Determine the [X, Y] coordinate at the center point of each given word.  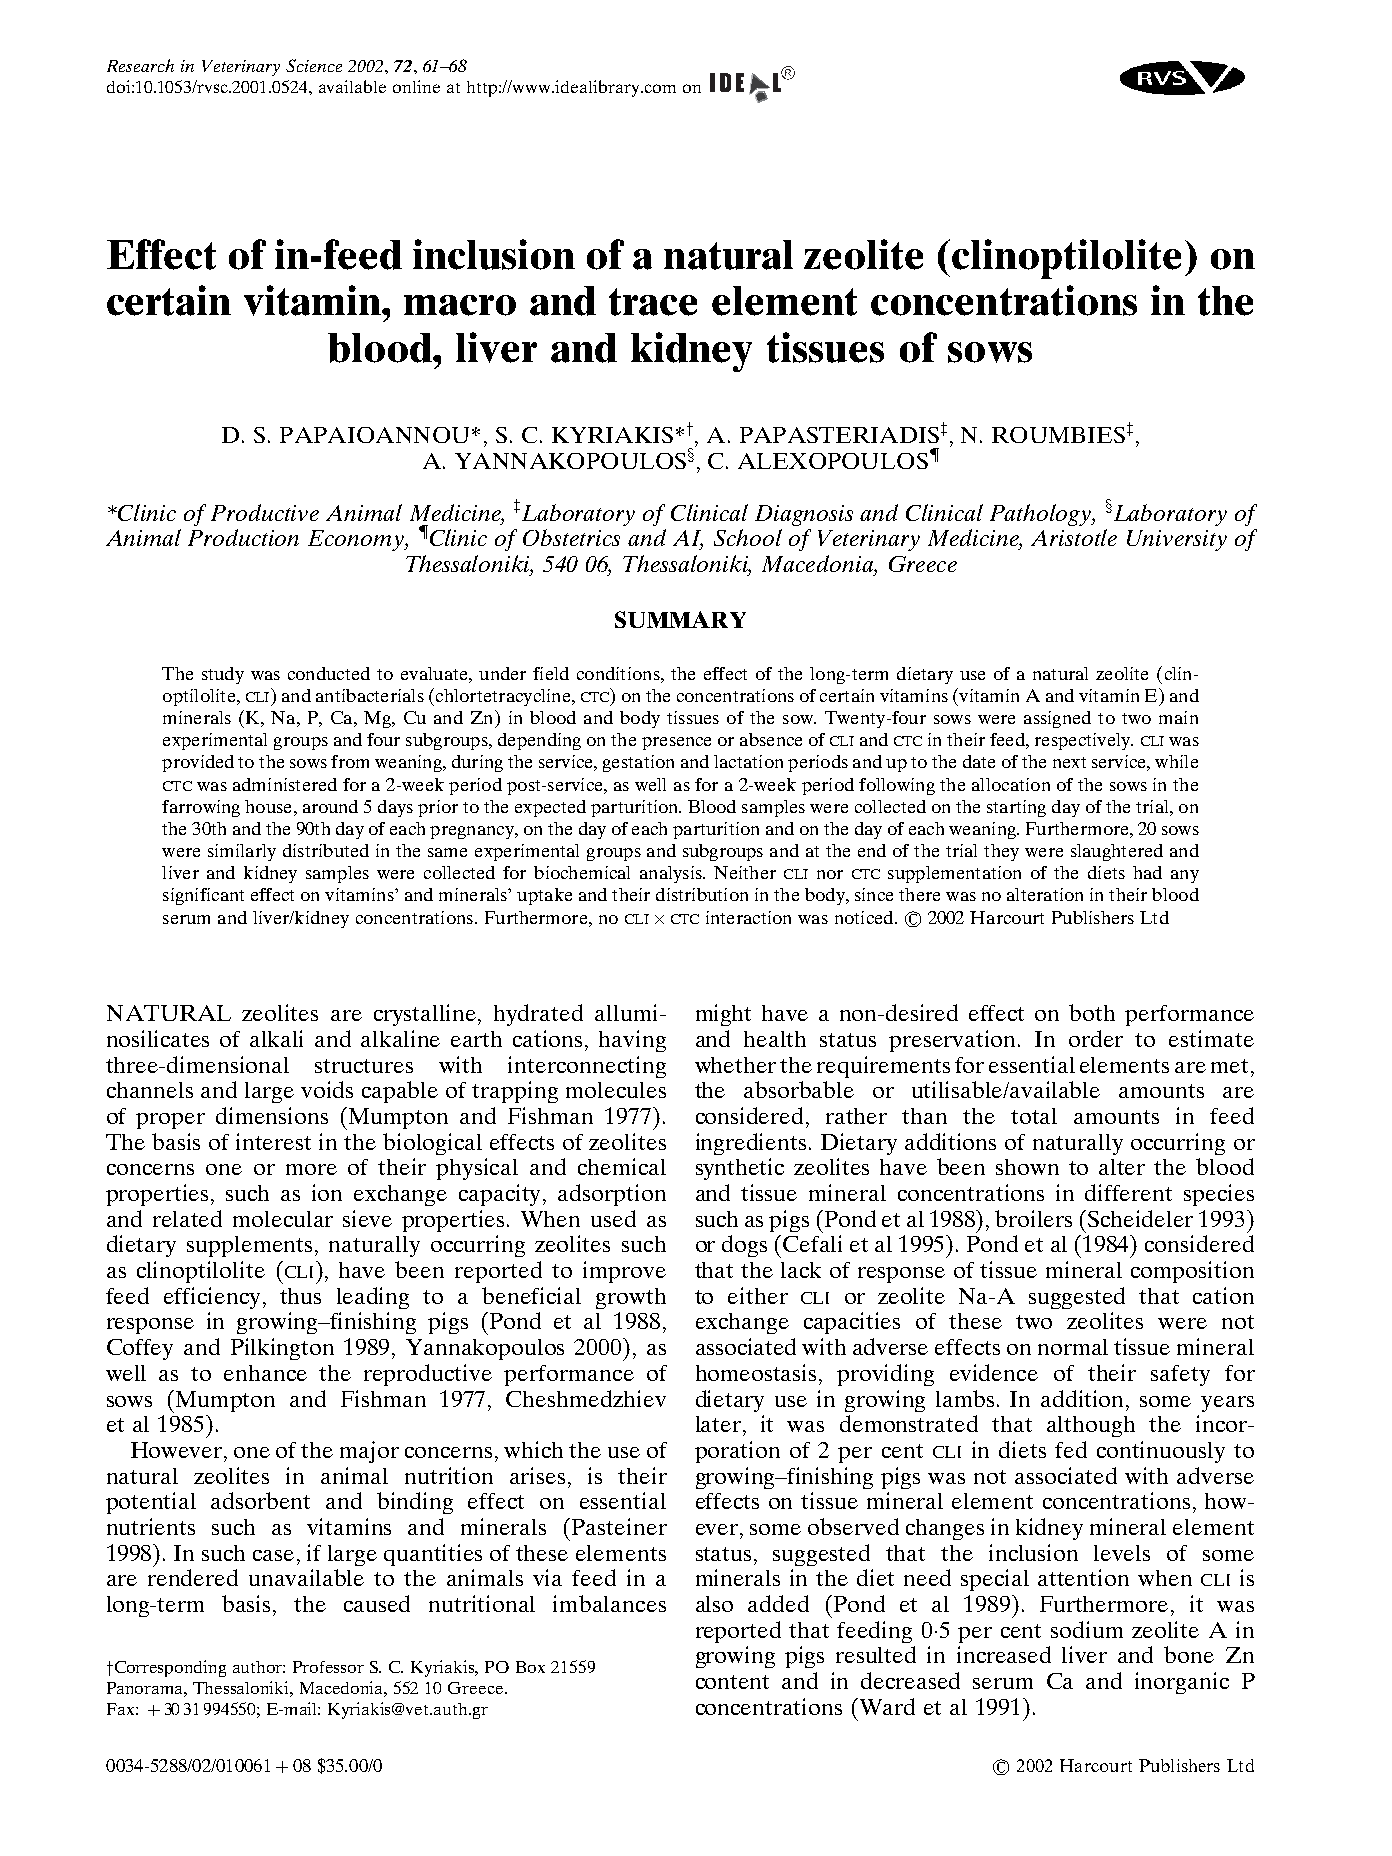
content [732, 1682]
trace [653, 302]
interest [273, 1141]
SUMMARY [680, 619]
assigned [1057, 719]
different [1128, 1192]
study [223, 675]
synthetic [740, 1169]
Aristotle [1074, 537]
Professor [328, 1667]
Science [314, 65]
